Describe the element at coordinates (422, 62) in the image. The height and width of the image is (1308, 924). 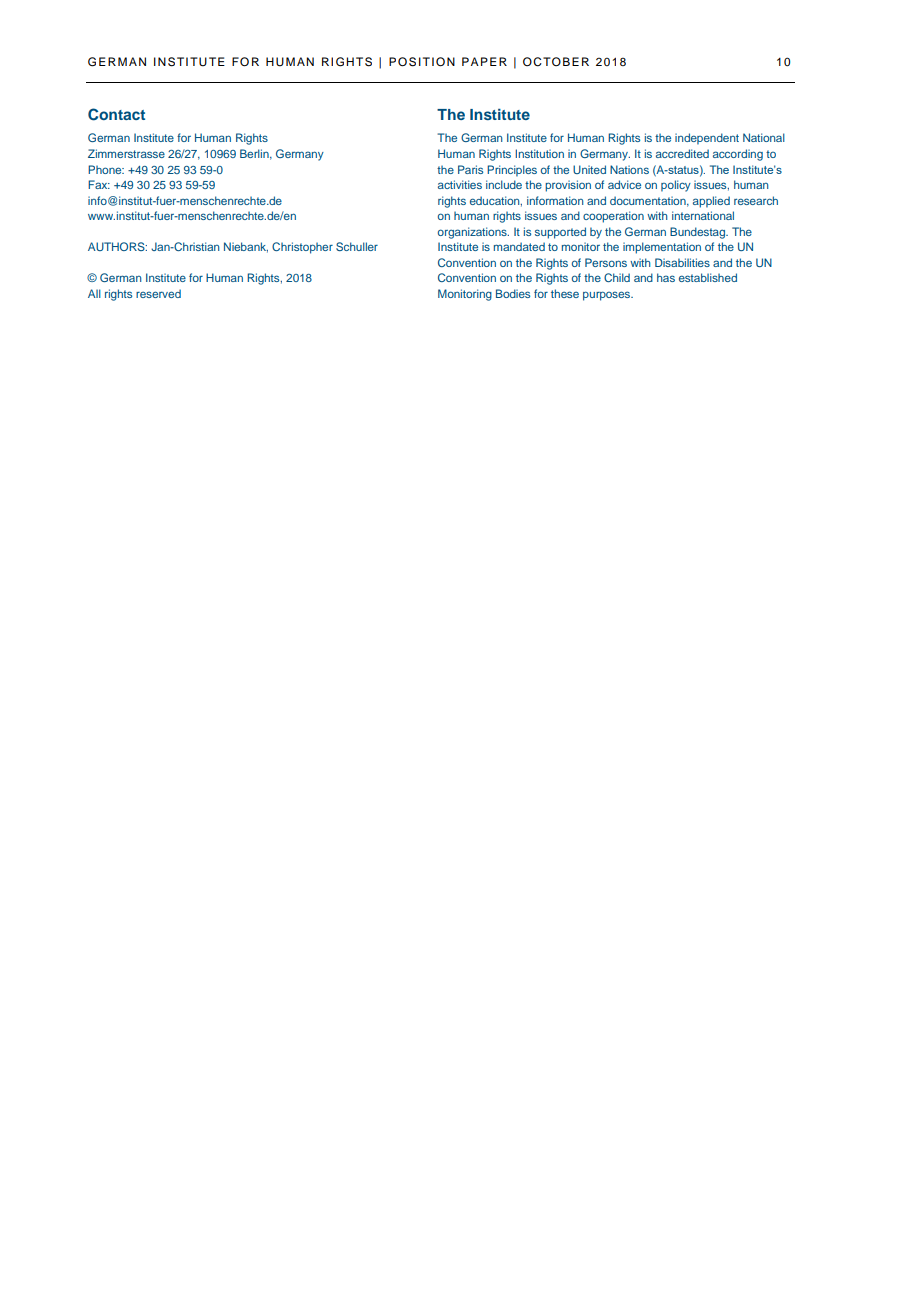
I see `POSITION` at that location.
